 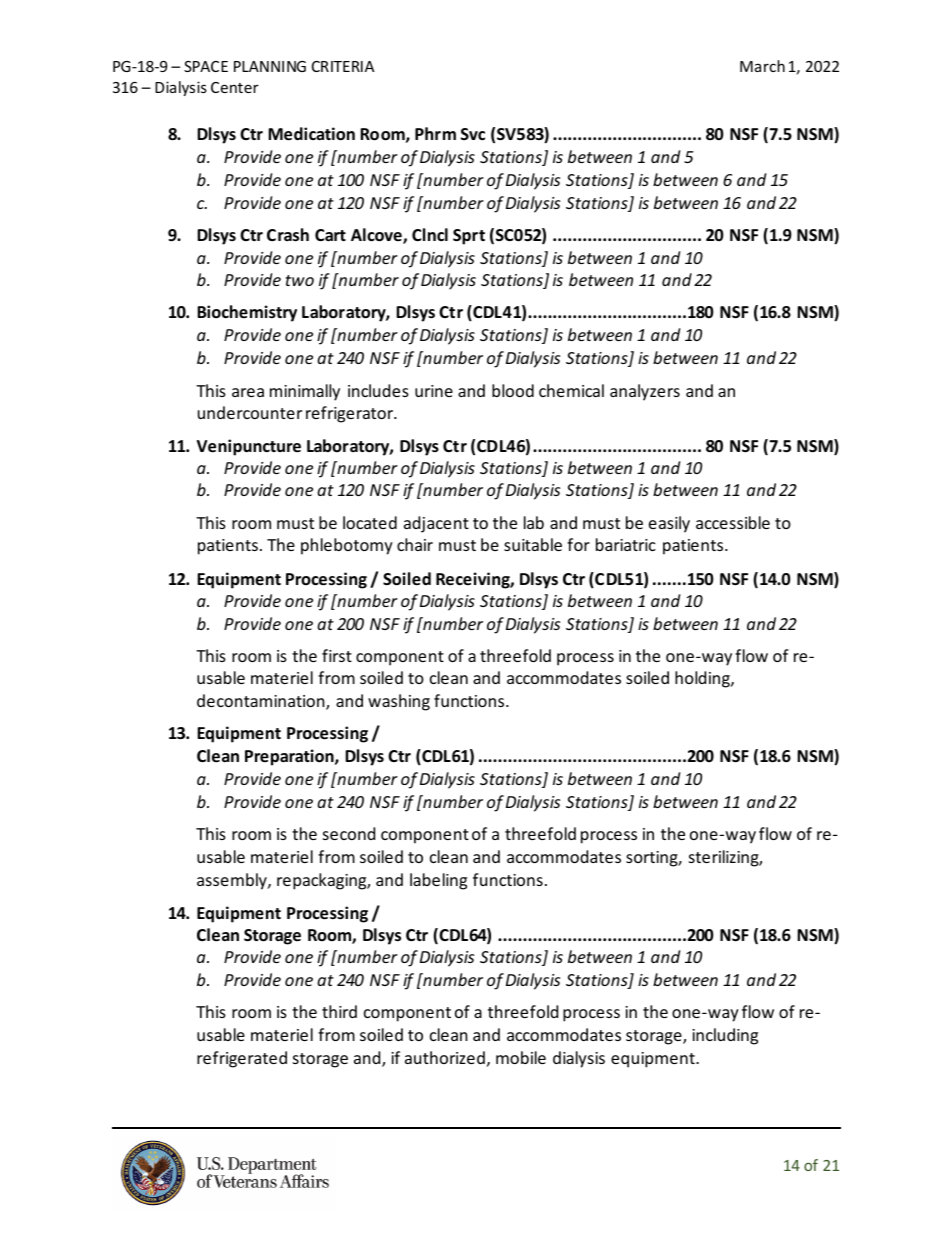 What do you see at coordinates (645, 392) in the document?
I see `analyzers` at bounding box center [645, 392].
